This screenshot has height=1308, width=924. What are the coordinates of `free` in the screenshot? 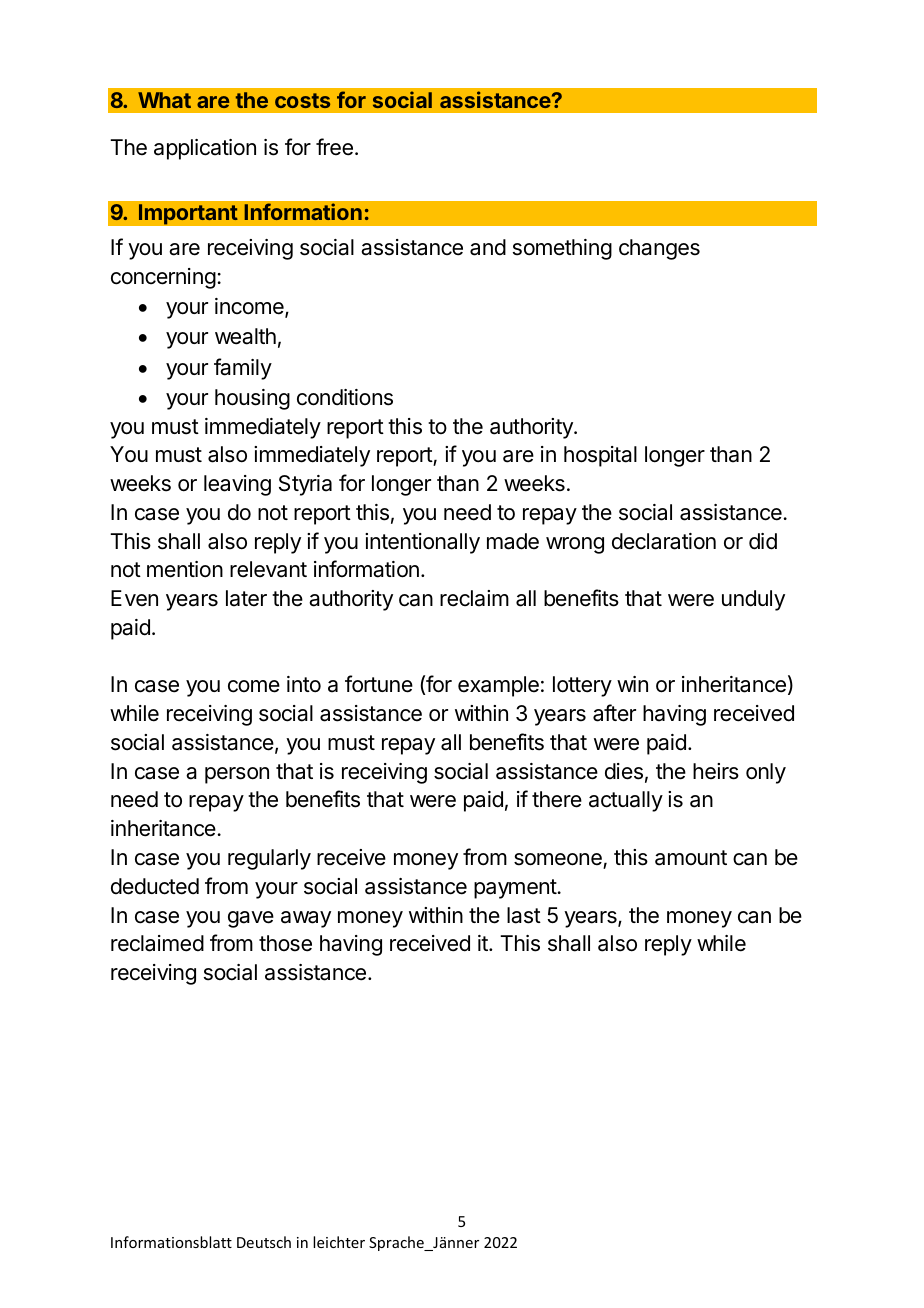 It's located at (334, 147).
